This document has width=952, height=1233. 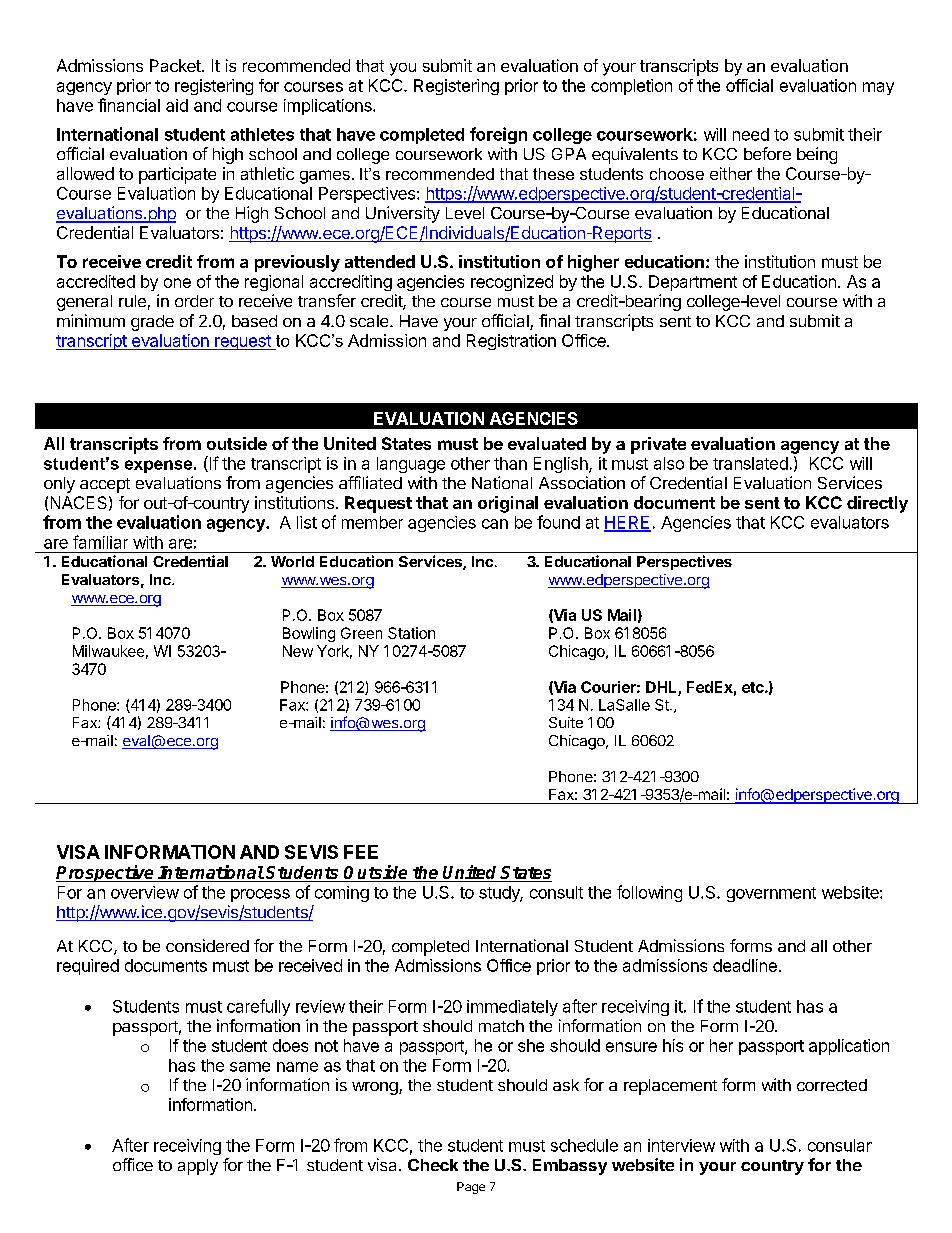 I want to click on Milwaukee, so click(x=108, y=651).
